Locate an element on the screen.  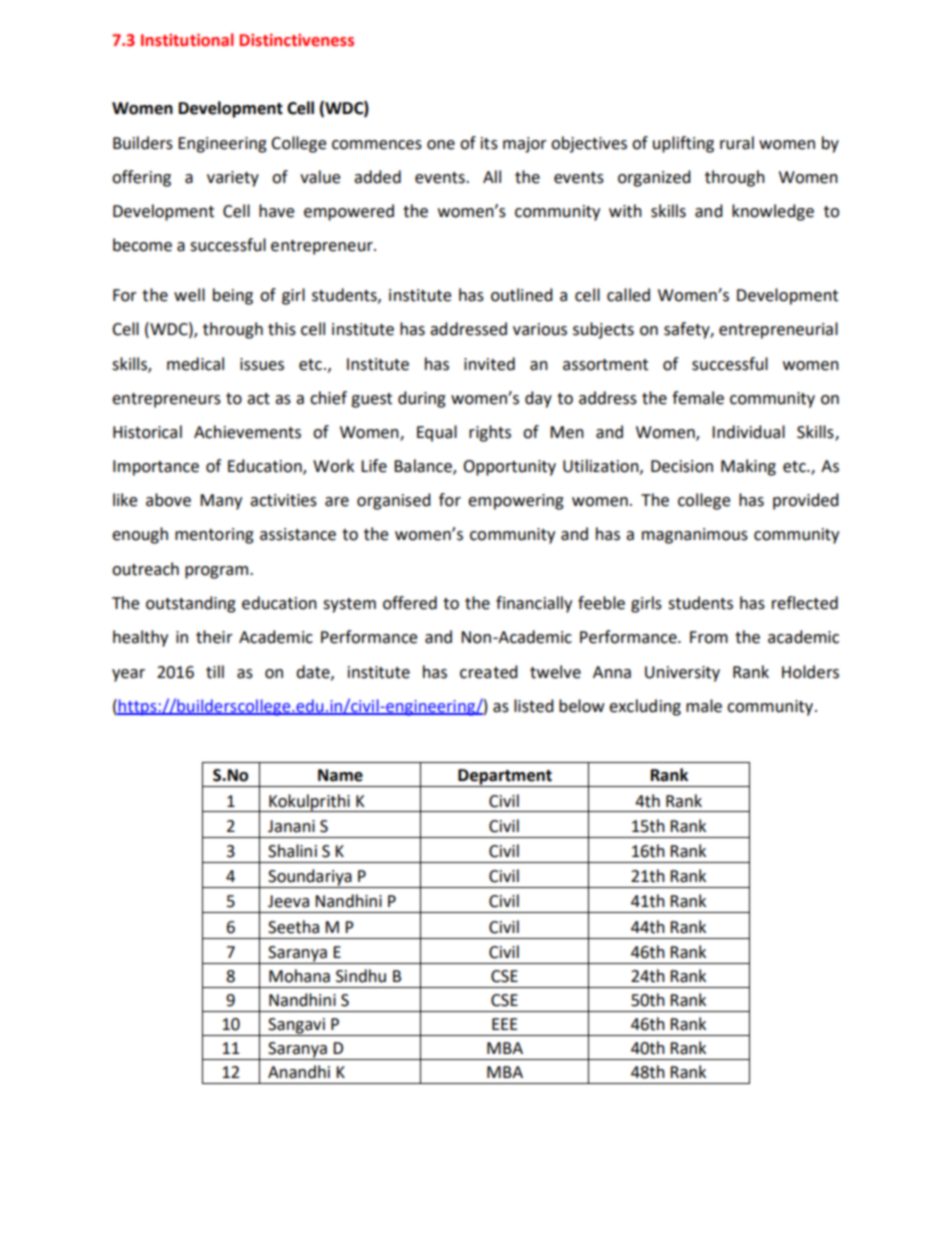
Jeeva is located at coordinates (288, 901).
